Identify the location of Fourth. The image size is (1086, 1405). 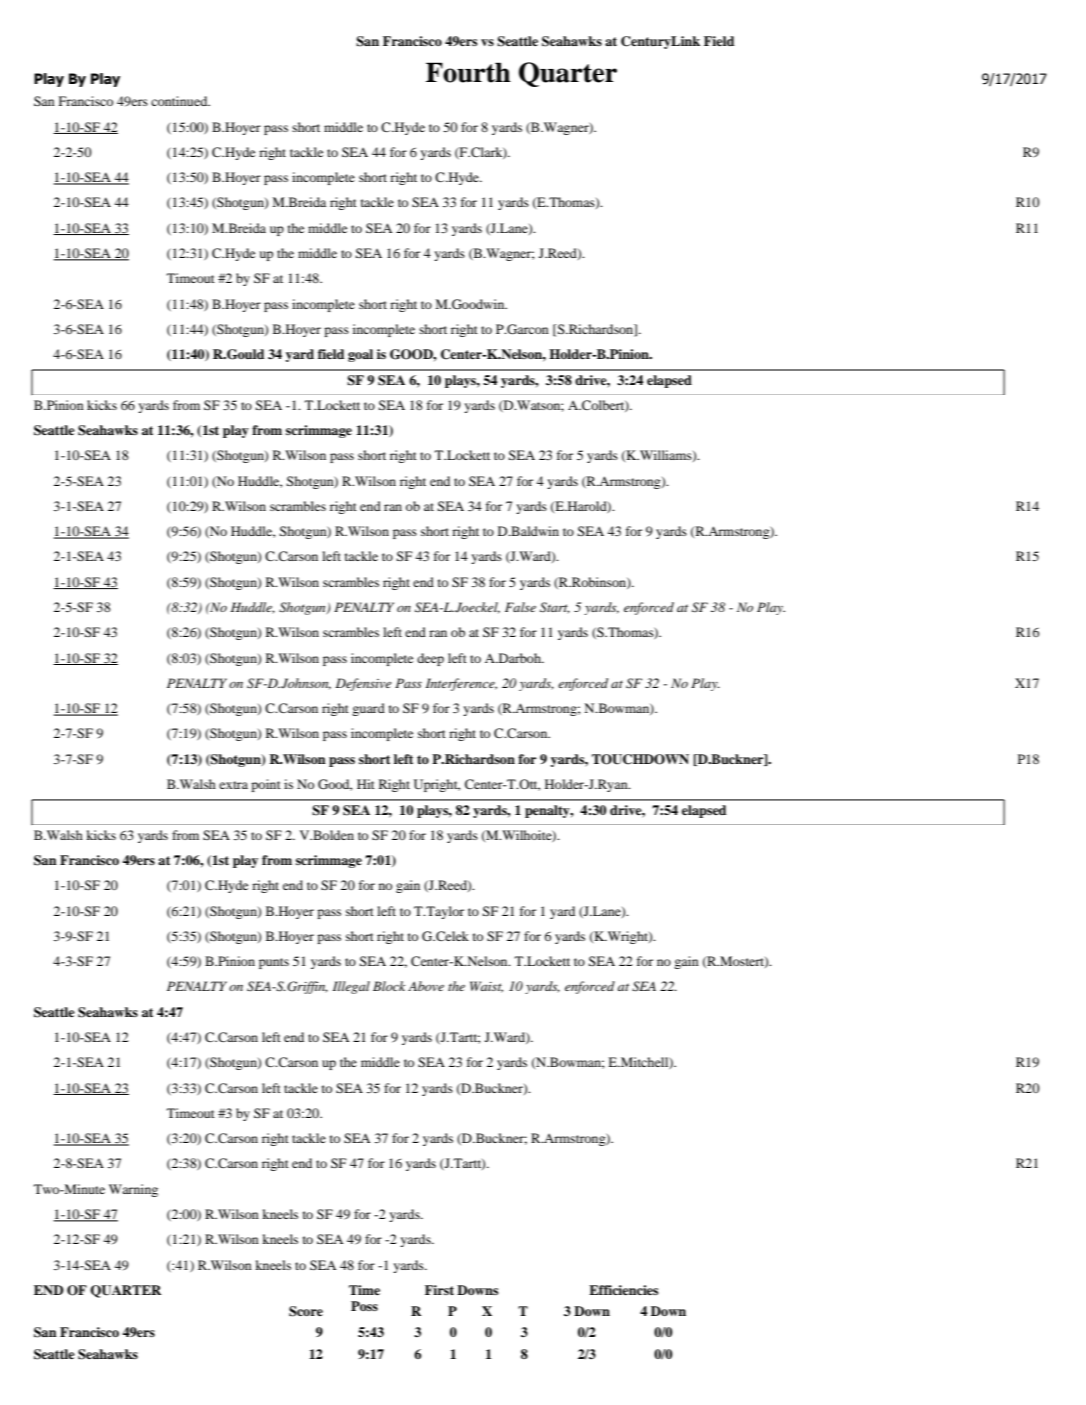
(468, 72).
